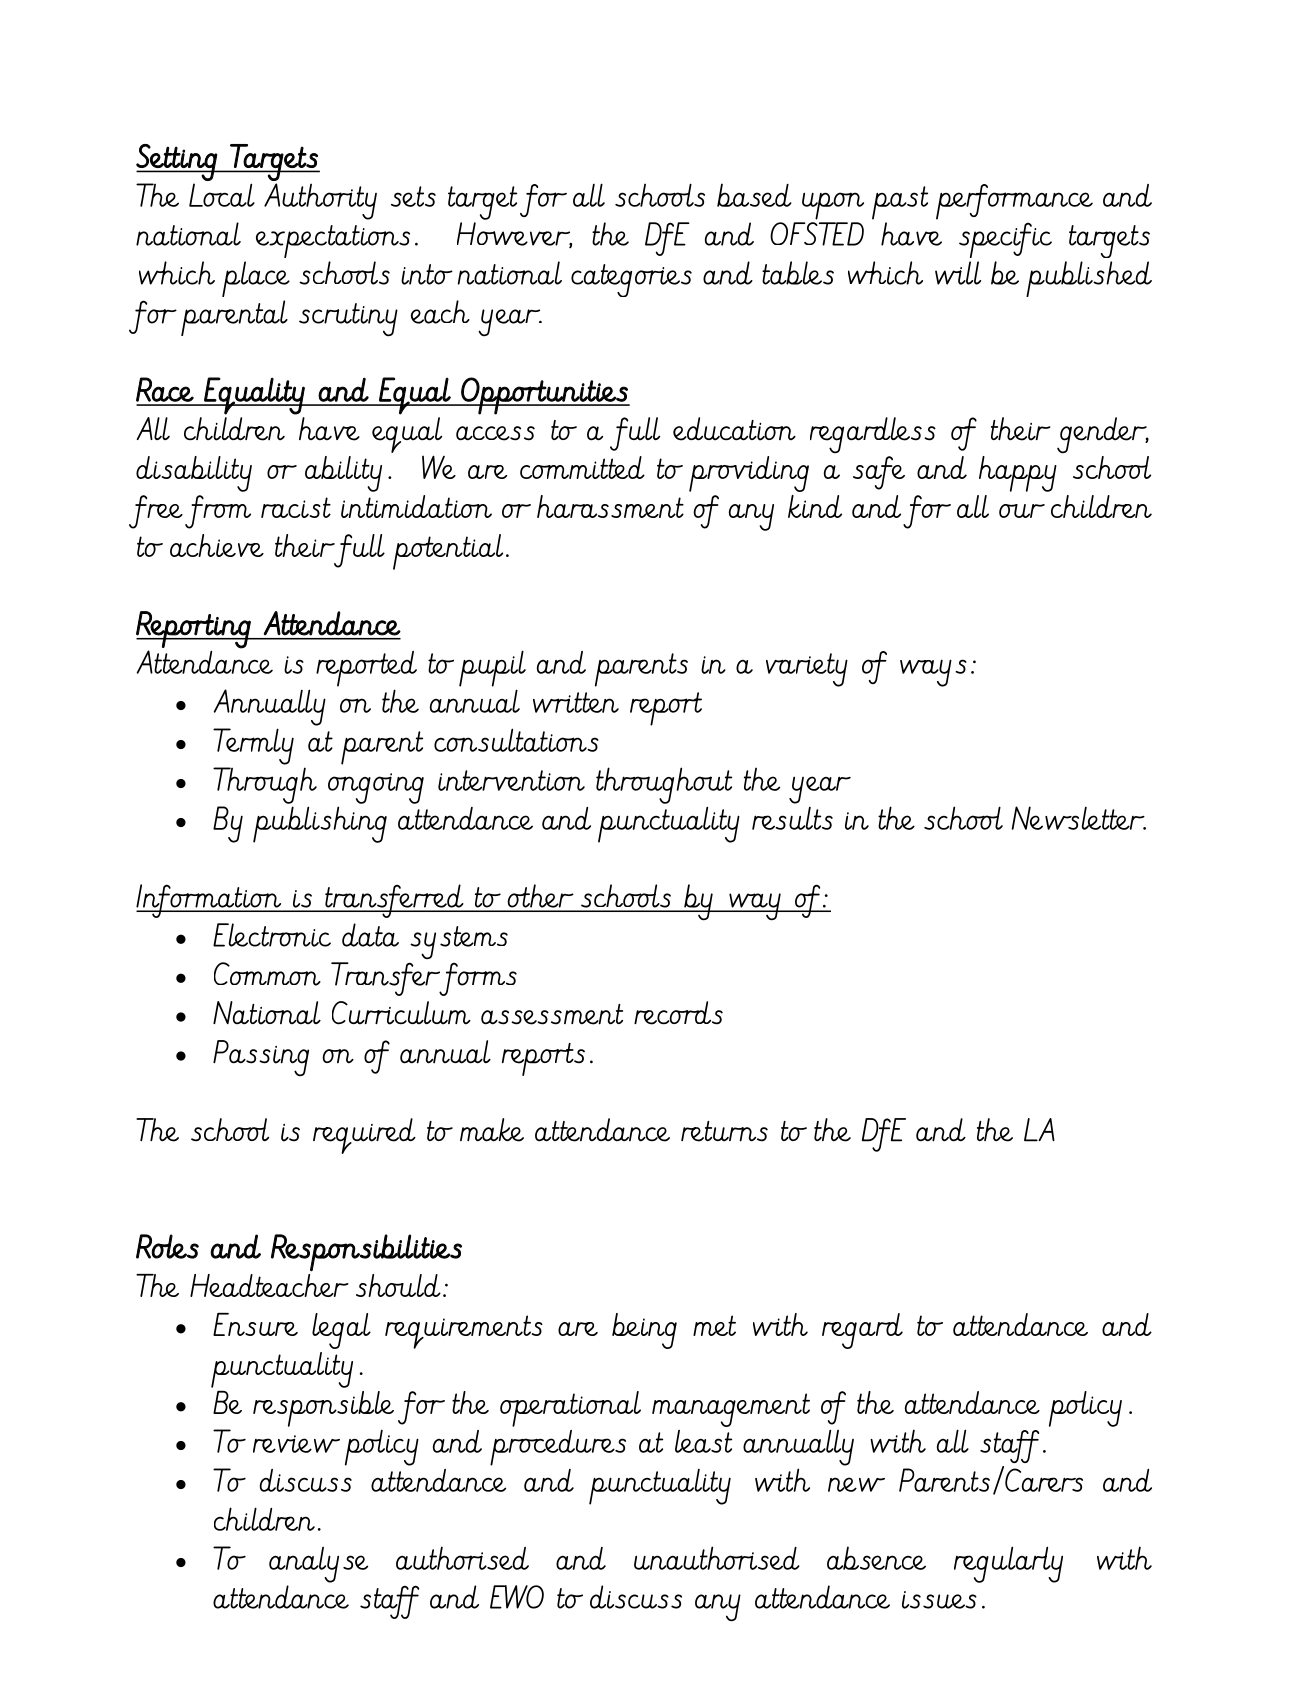 The image size is (1309, 1694). Describe the element at coordinates (253, 746) in the page. I see `Termly` at that location.
